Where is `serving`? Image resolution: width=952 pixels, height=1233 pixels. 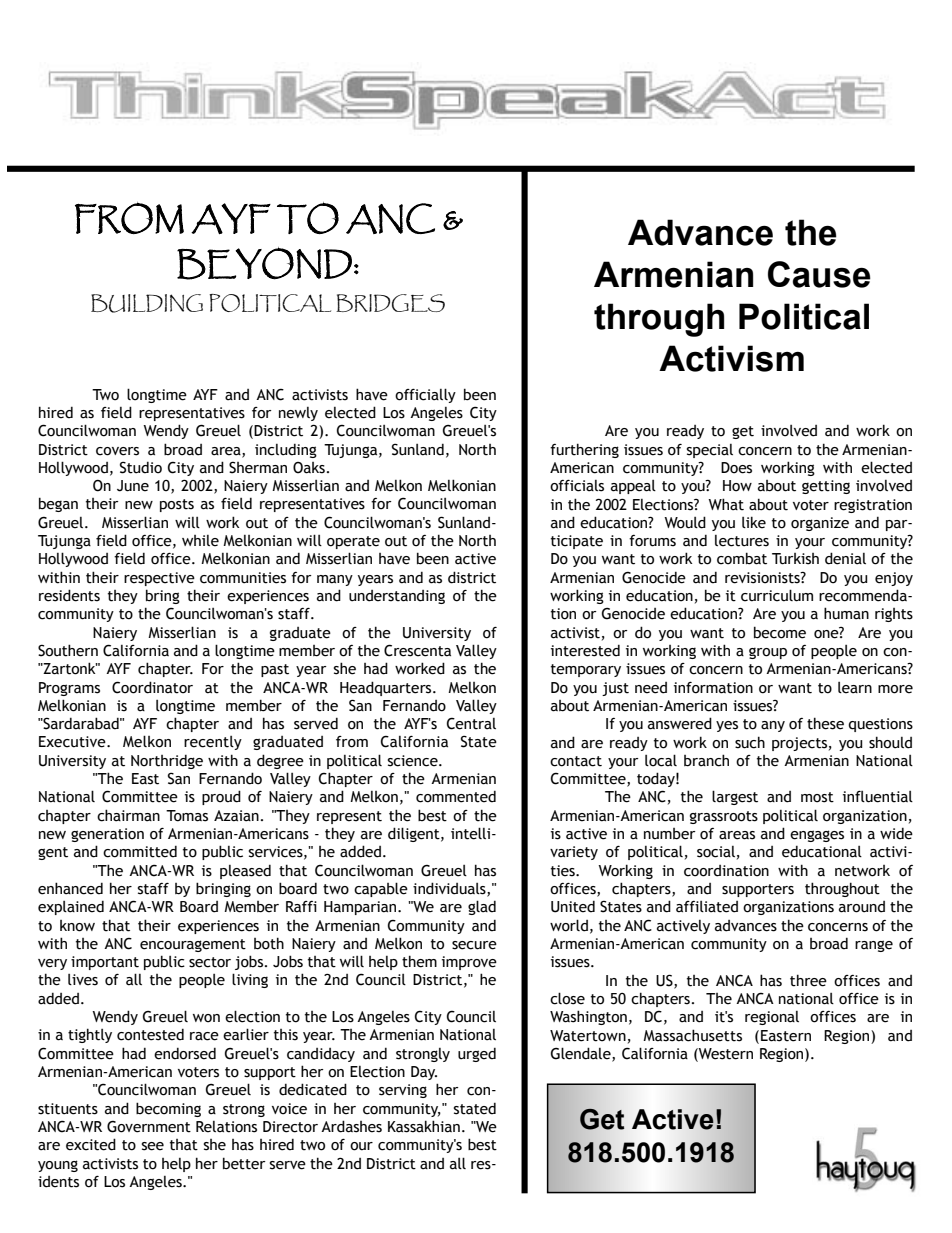 serving is located at coordinates (403, 1091).
